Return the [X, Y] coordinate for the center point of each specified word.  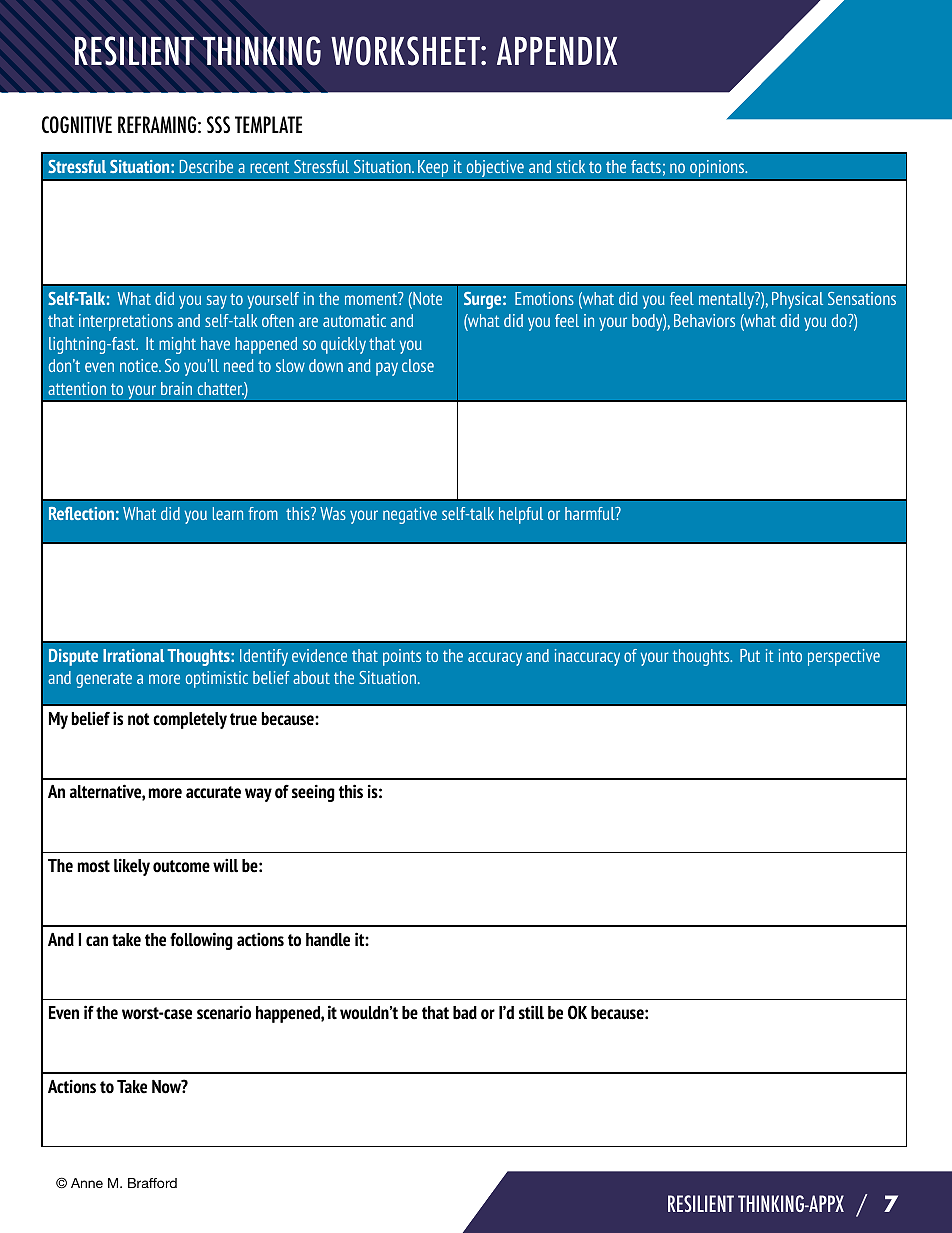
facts [646, 166]
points [402, 657]
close [418, 365]
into [790, 655]
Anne [87, 1183]
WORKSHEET [406, 51]
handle [328, 940]
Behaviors [704, 320]
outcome [181, 866]
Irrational [133, 655]
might [177, 345]
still [531, 1012]
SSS [218, 124]
